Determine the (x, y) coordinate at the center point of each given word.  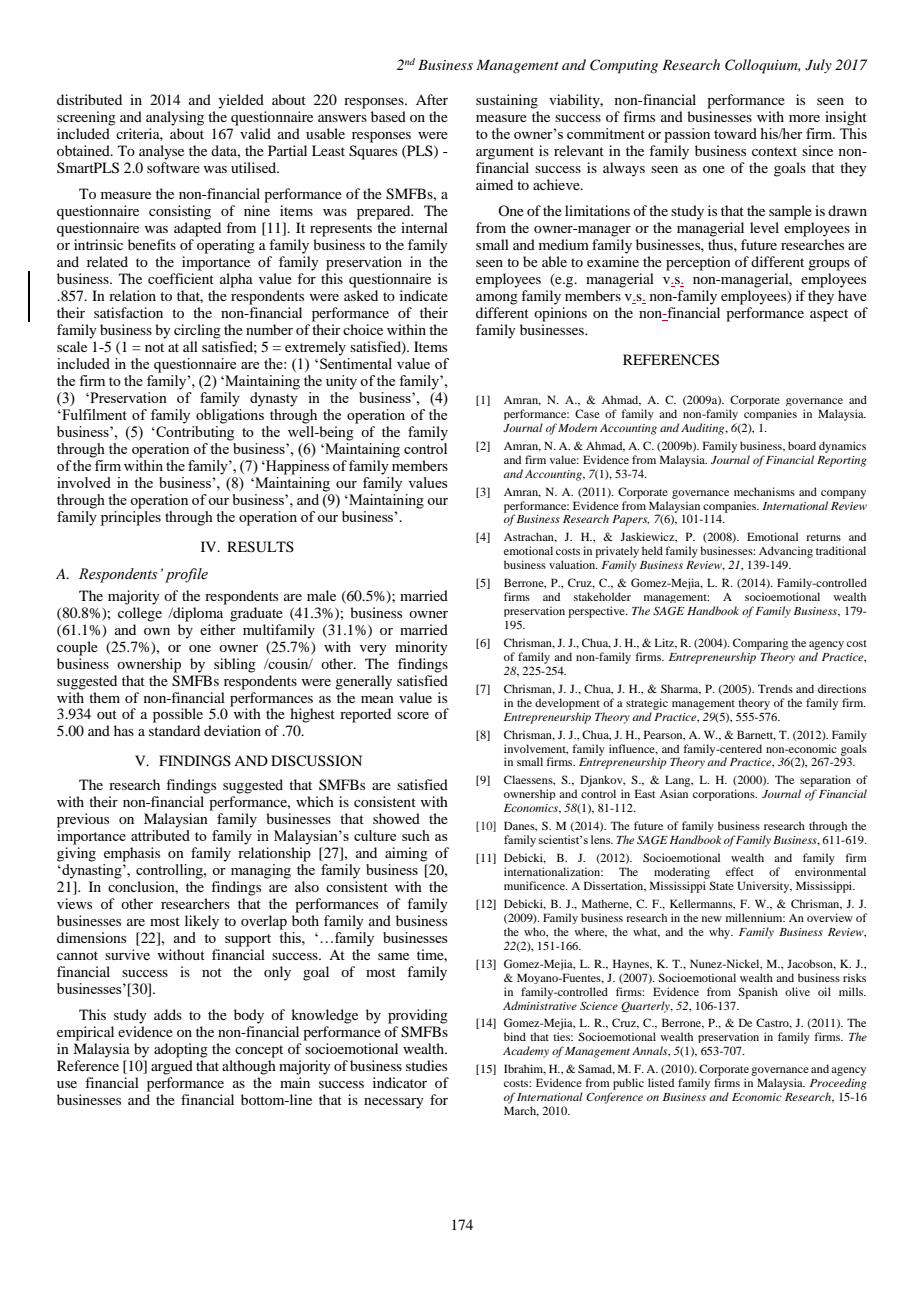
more (804, 118)
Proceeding (838, 1084)
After (432, 99)
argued (172, 1067)
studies (426, 1065)
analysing (175, 118)
